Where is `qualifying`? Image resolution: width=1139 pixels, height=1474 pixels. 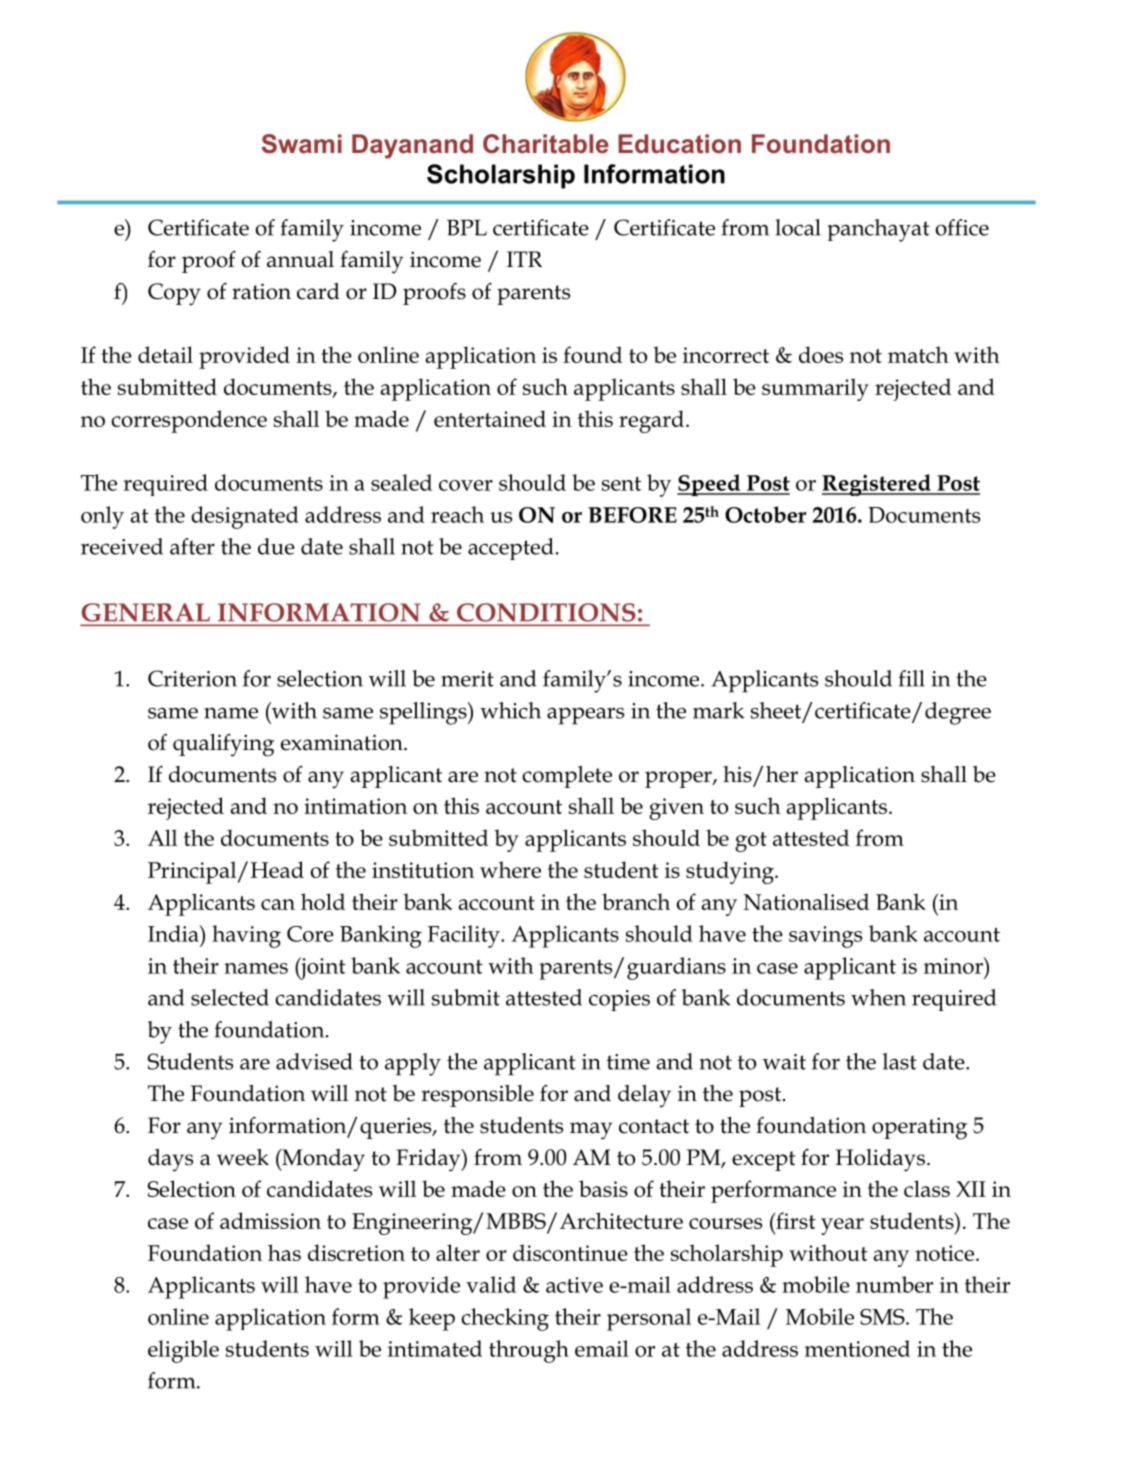 qualifying is located at coordinates (223, 745).
